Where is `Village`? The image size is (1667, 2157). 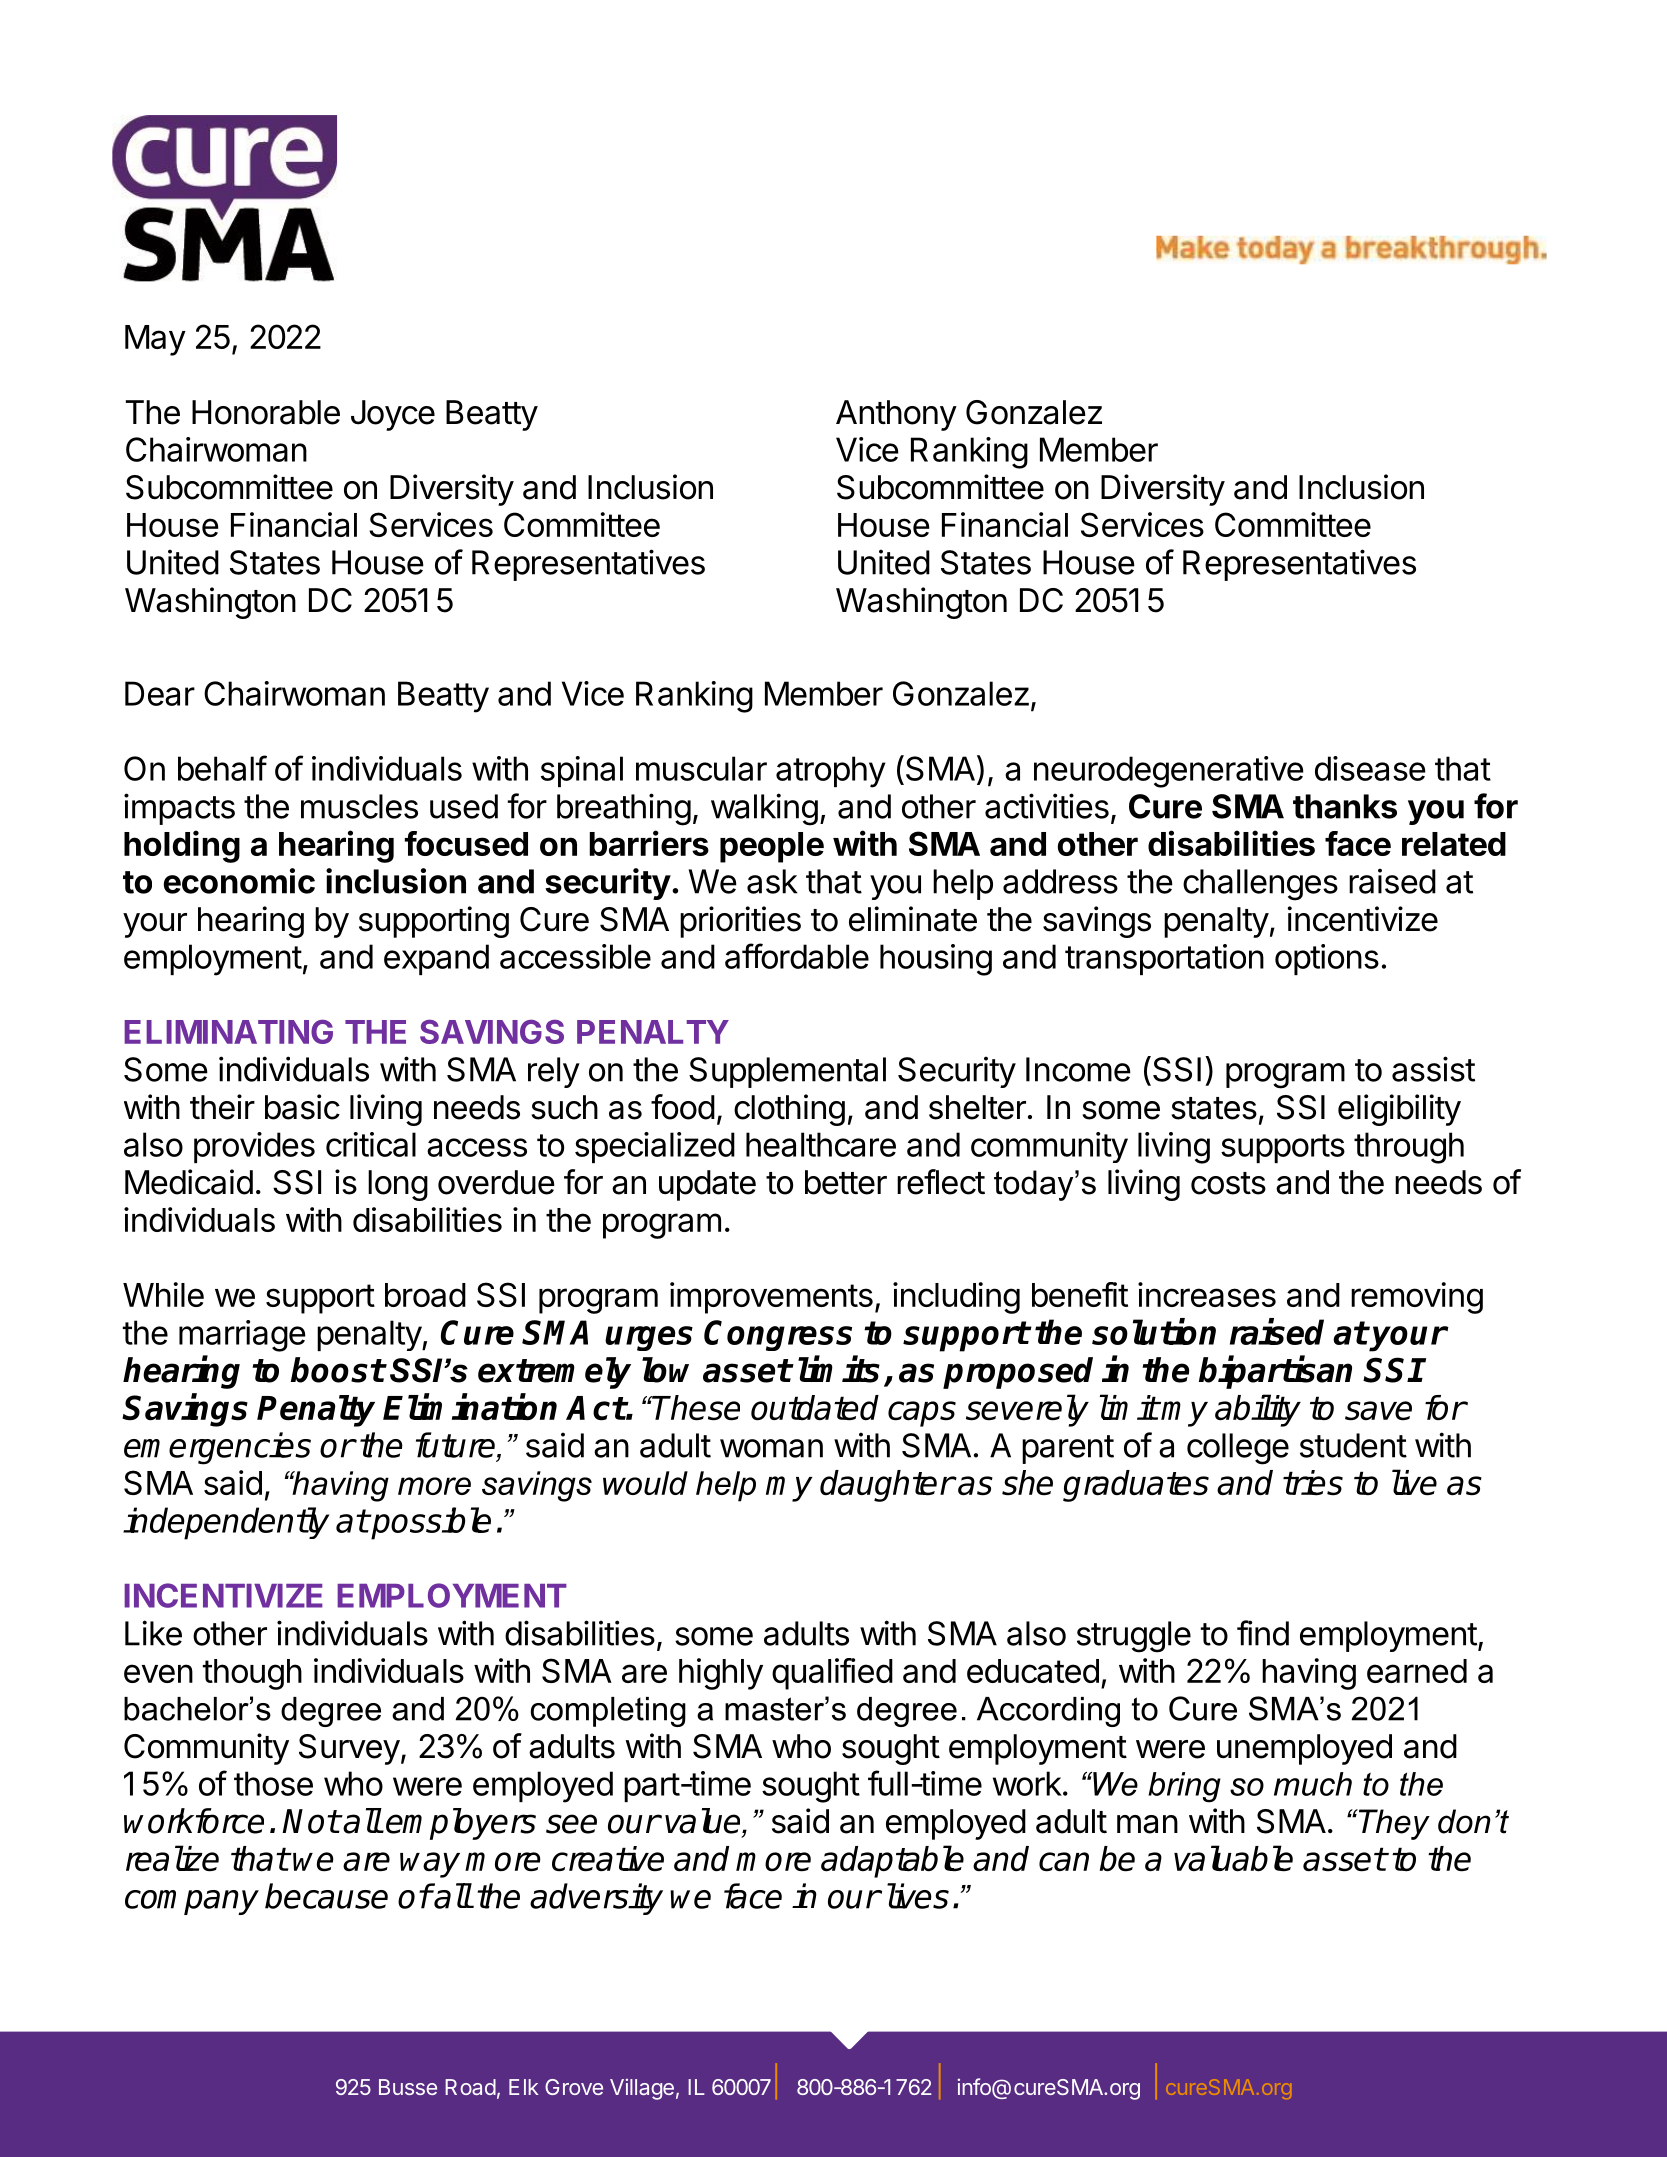 Village is located at coordinates (642, 2089).
